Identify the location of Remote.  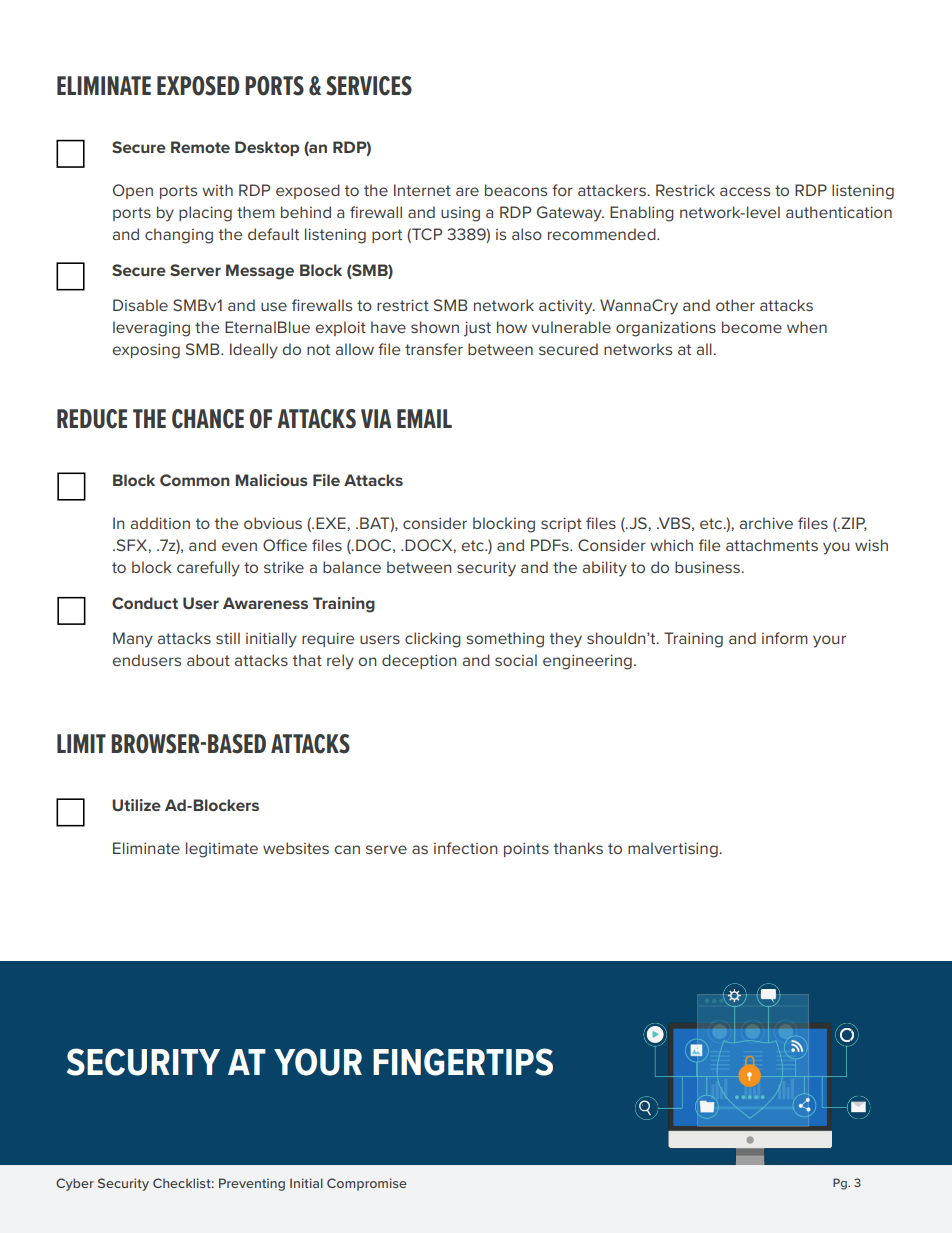
(200, 147).
